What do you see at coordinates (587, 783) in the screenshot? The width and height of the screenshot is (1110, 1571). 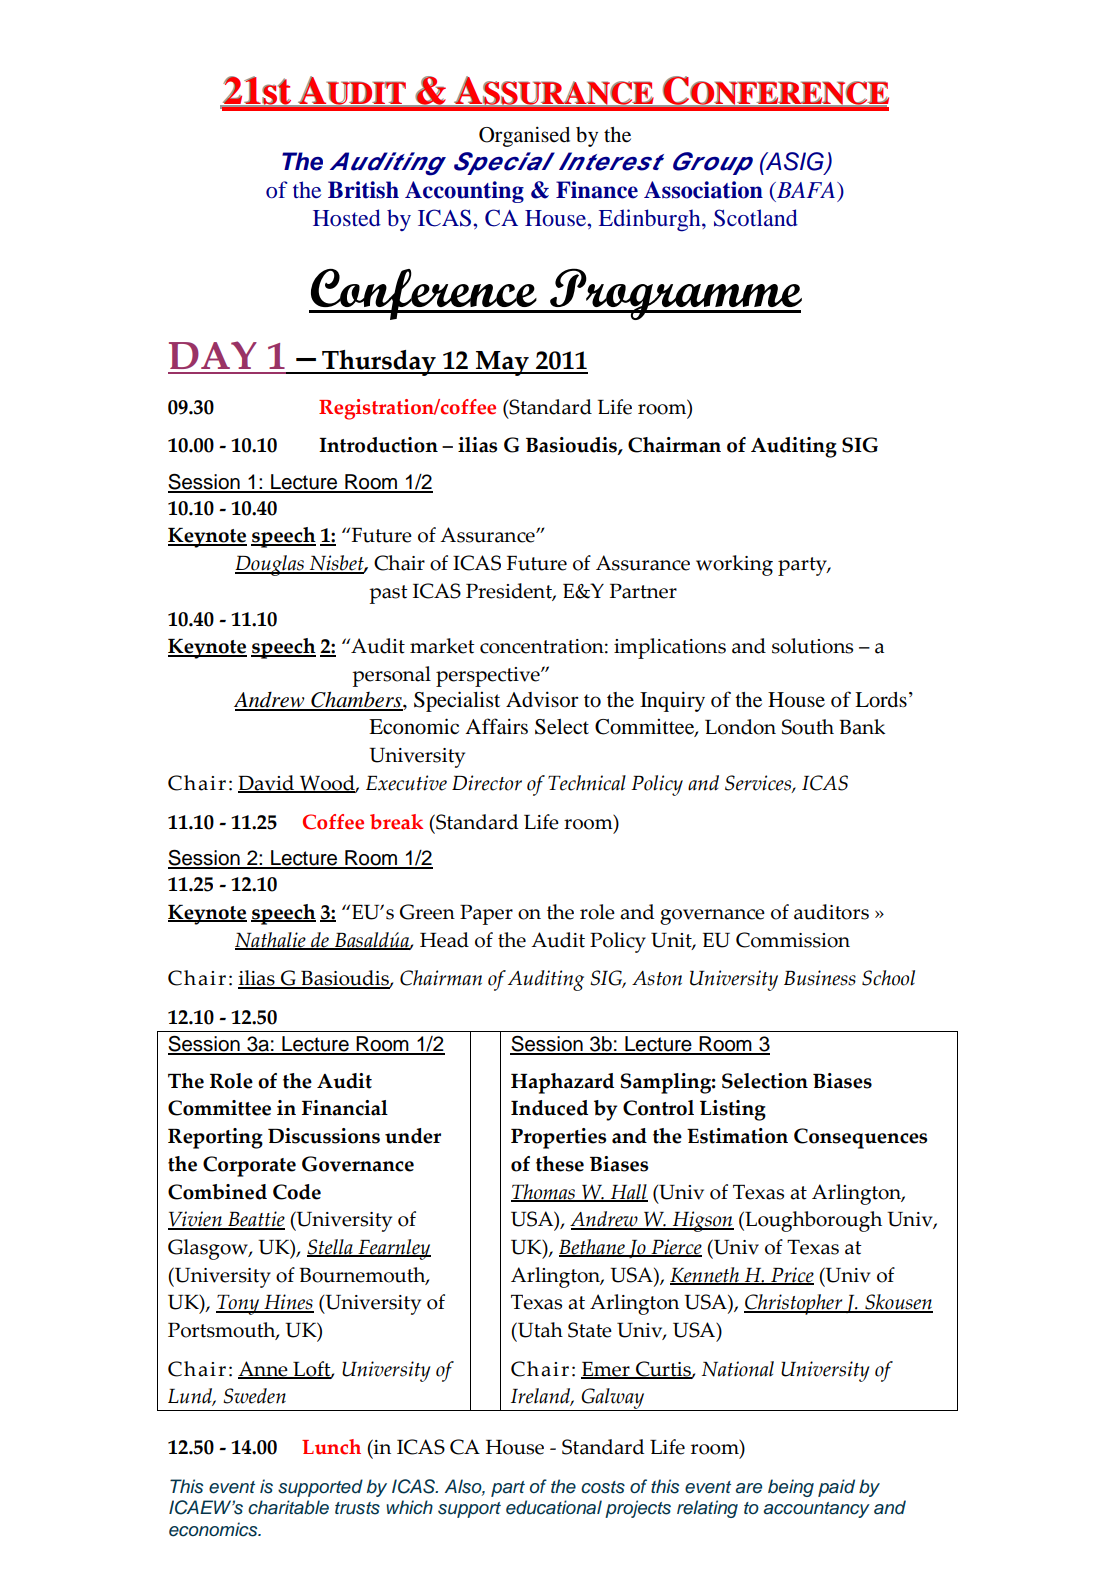 I see `Technical` at bounding box center [587, 783].
